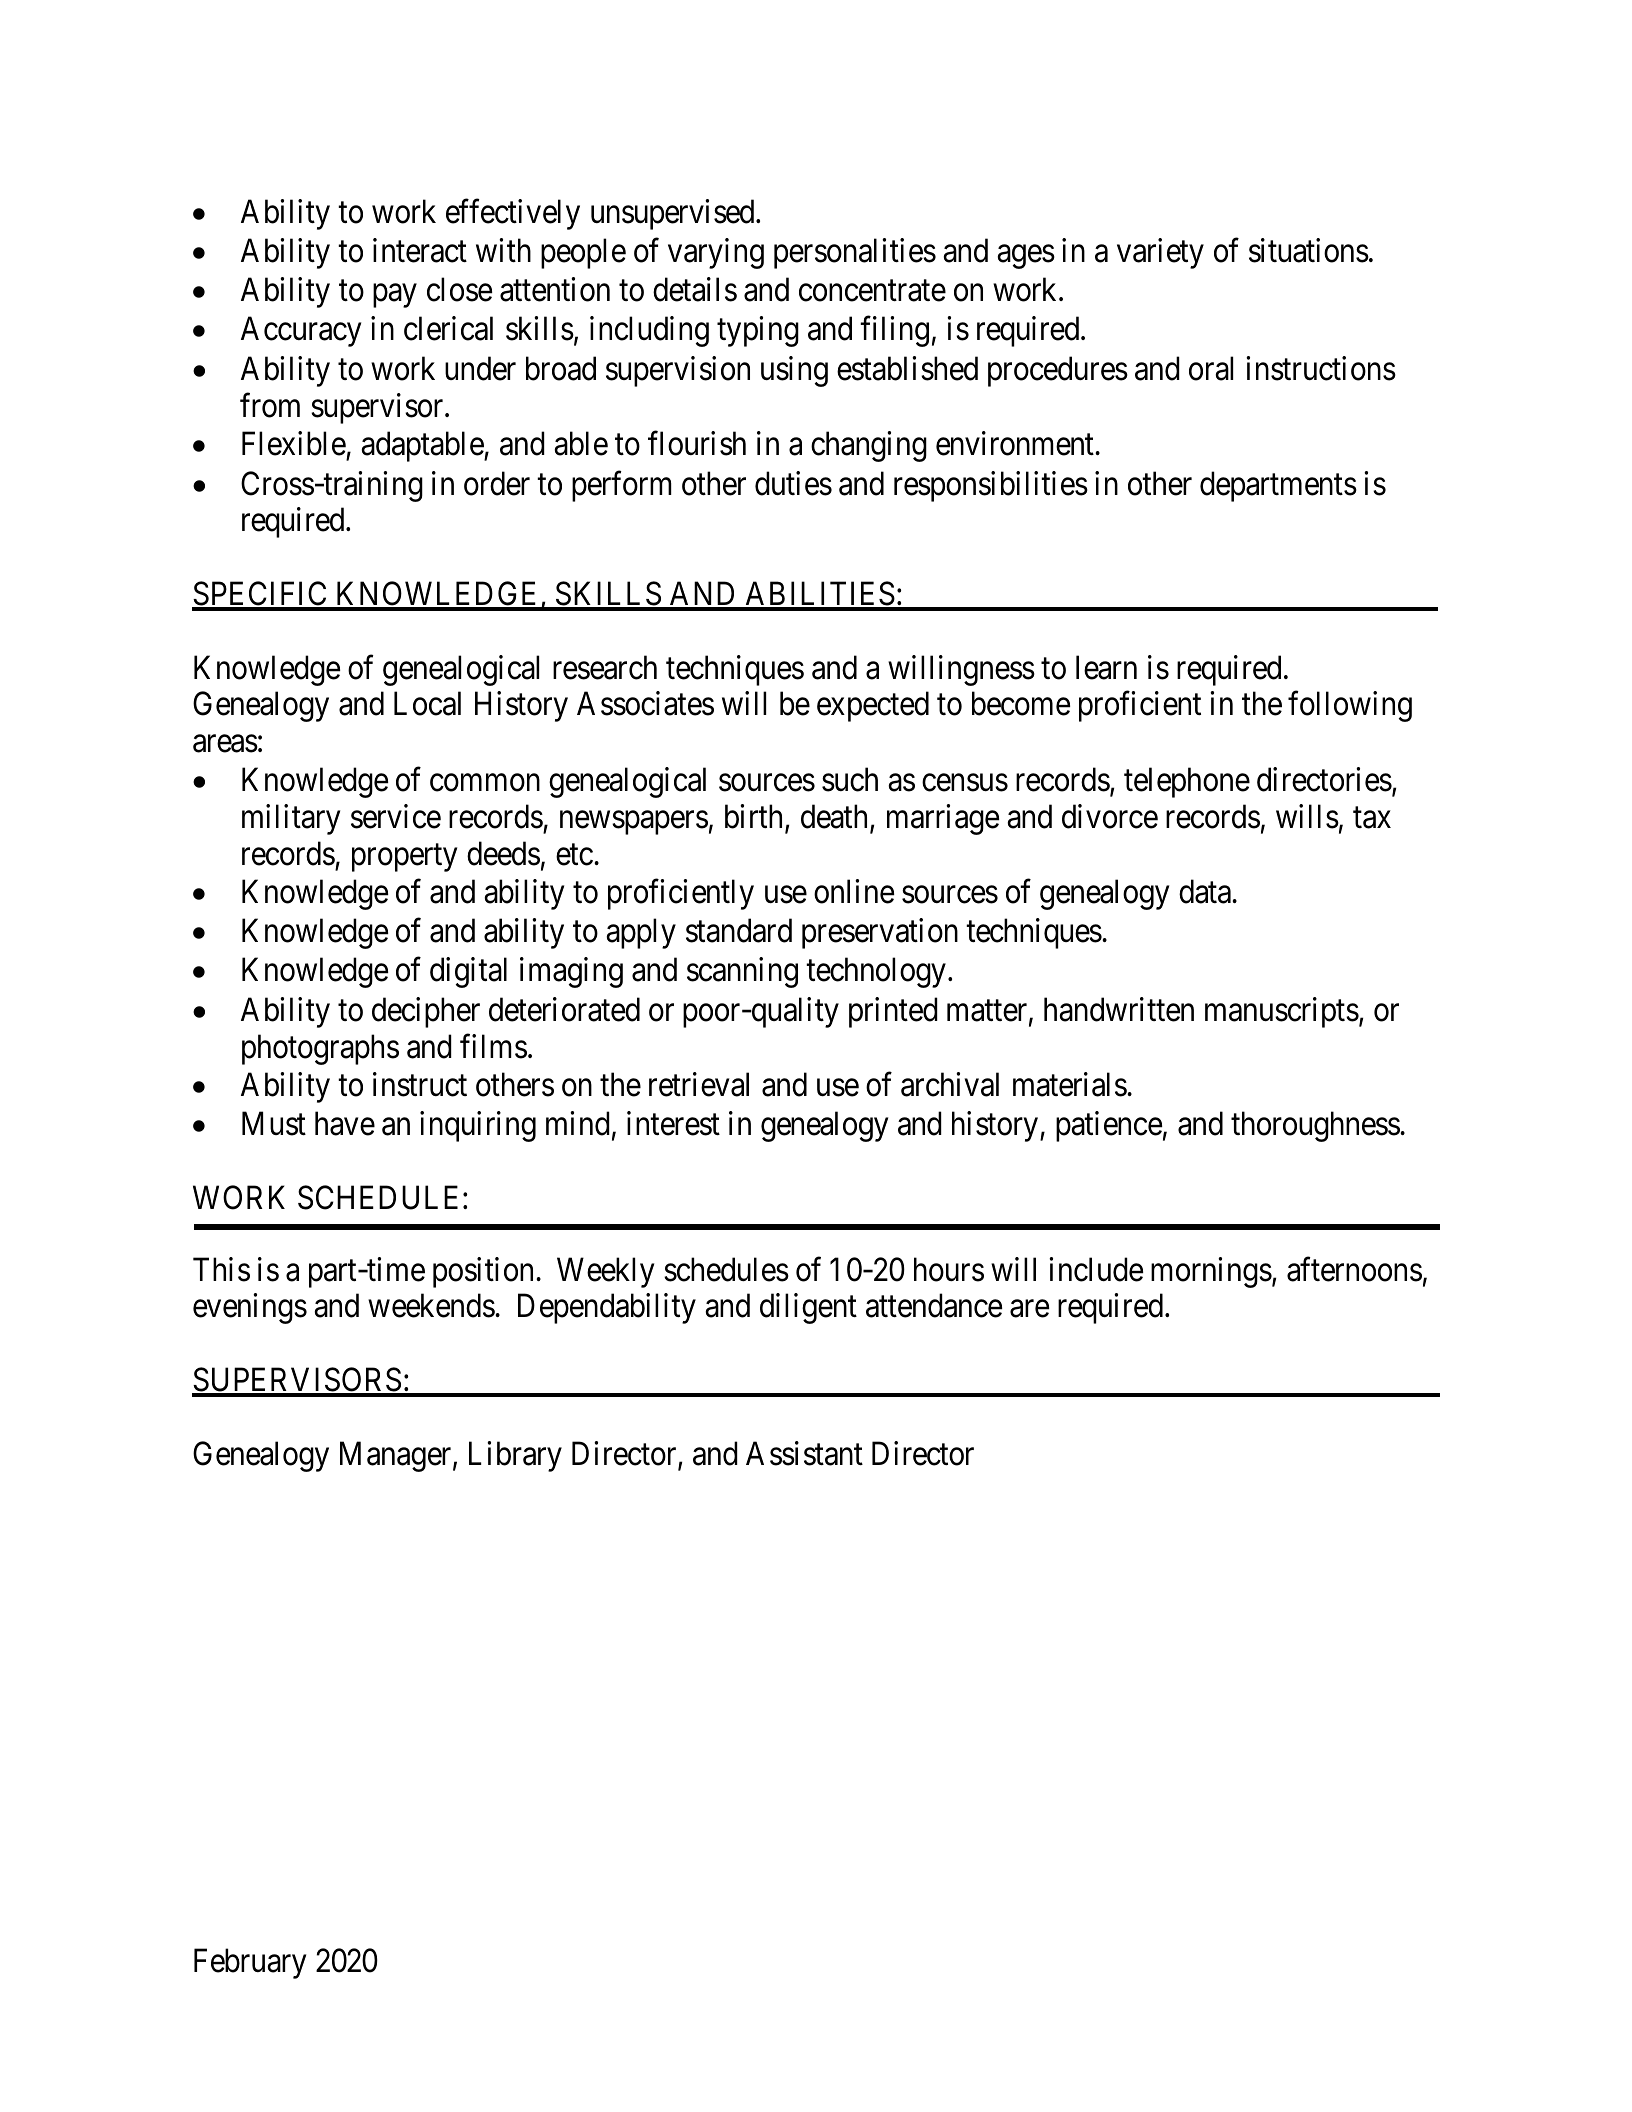 The height and width of the screenshot is (2112, 1632). What do you see at coordinates (1206, 891) in the screenshot?
I see `data` at bounding box center [1206, 891].
